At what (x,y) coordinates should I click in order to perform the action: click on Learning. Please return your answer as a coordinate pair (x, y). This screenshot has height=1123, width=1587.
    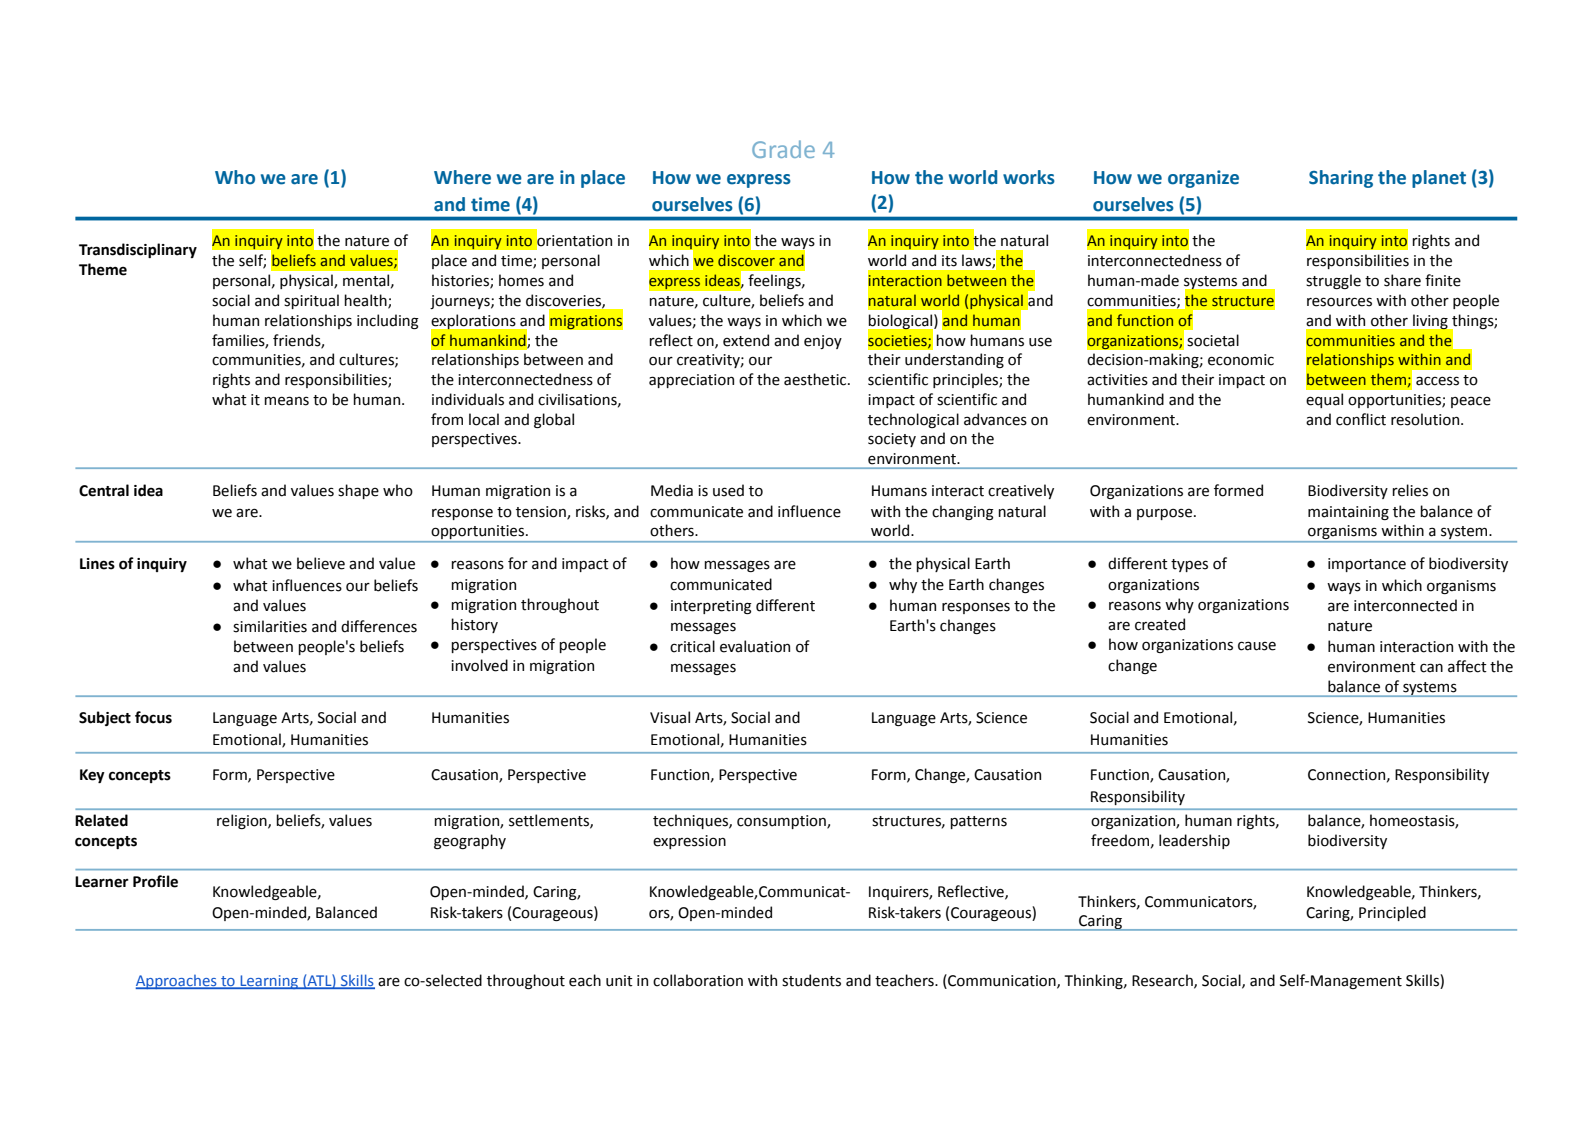
    Looking at the image, I should click on (269, 982).
